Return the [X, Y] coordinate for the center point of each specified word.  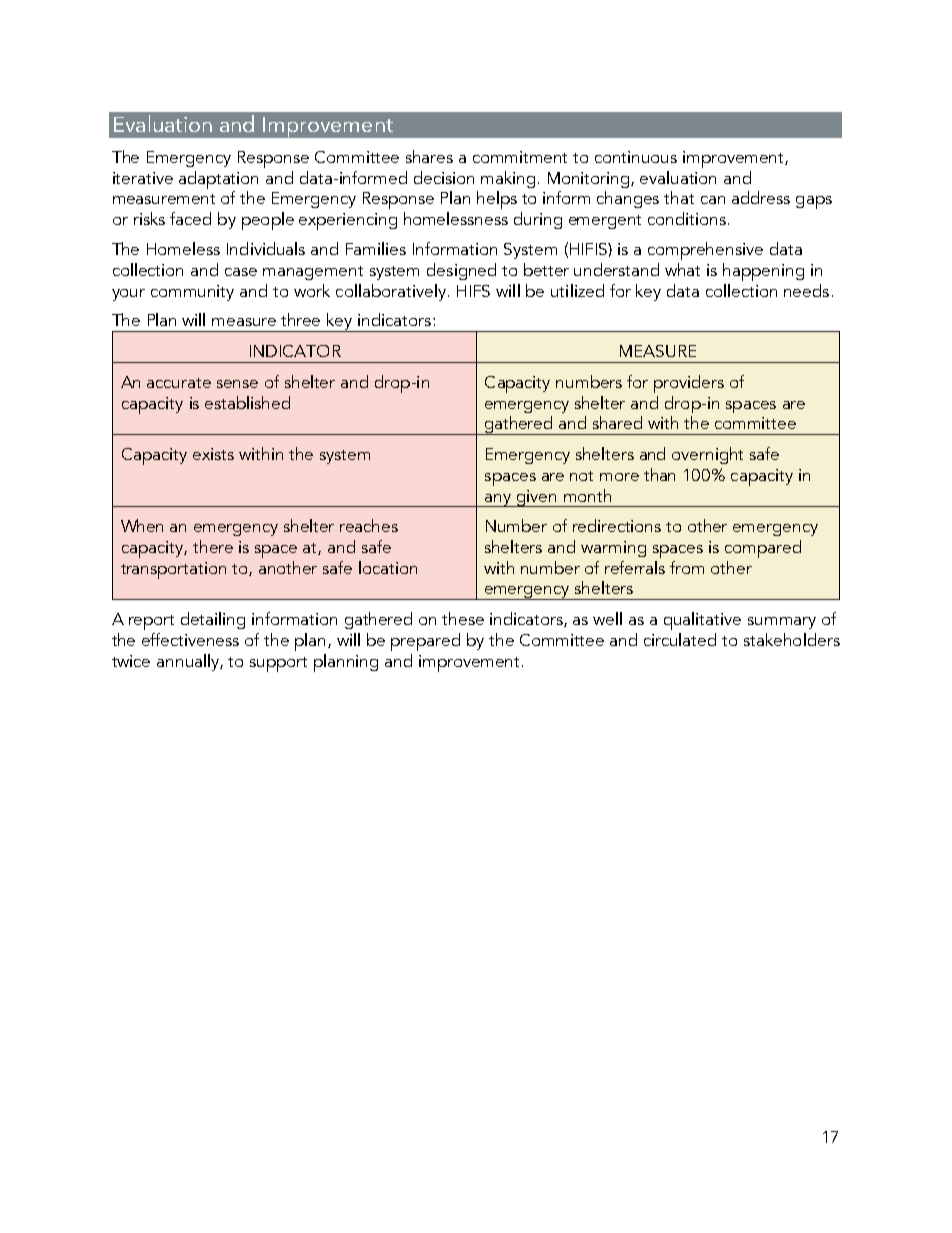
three [300, 319]
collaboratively [391, 292]
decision [444, 177]
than [659, 474]
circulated [680, 639]
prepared [425, 642]
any [498, 500]
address [761, 197]
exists [213, 454]
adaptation [218, 180]
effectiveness [190, 639]
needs [806, 290]
